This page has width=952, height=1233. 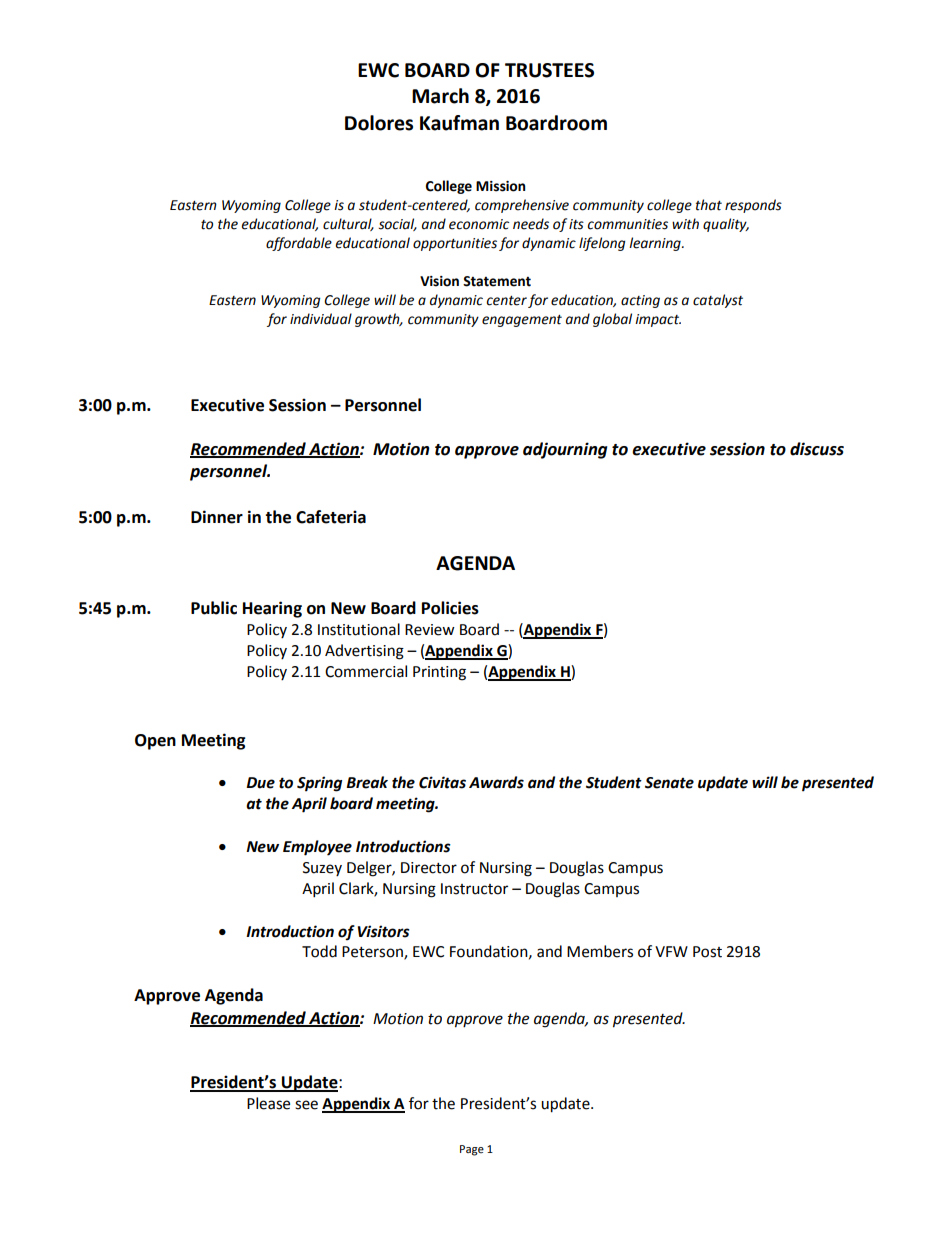 What do you see at coordinates (214, 608) in the page?
I see `Public` at bounding box center [214, 608].
